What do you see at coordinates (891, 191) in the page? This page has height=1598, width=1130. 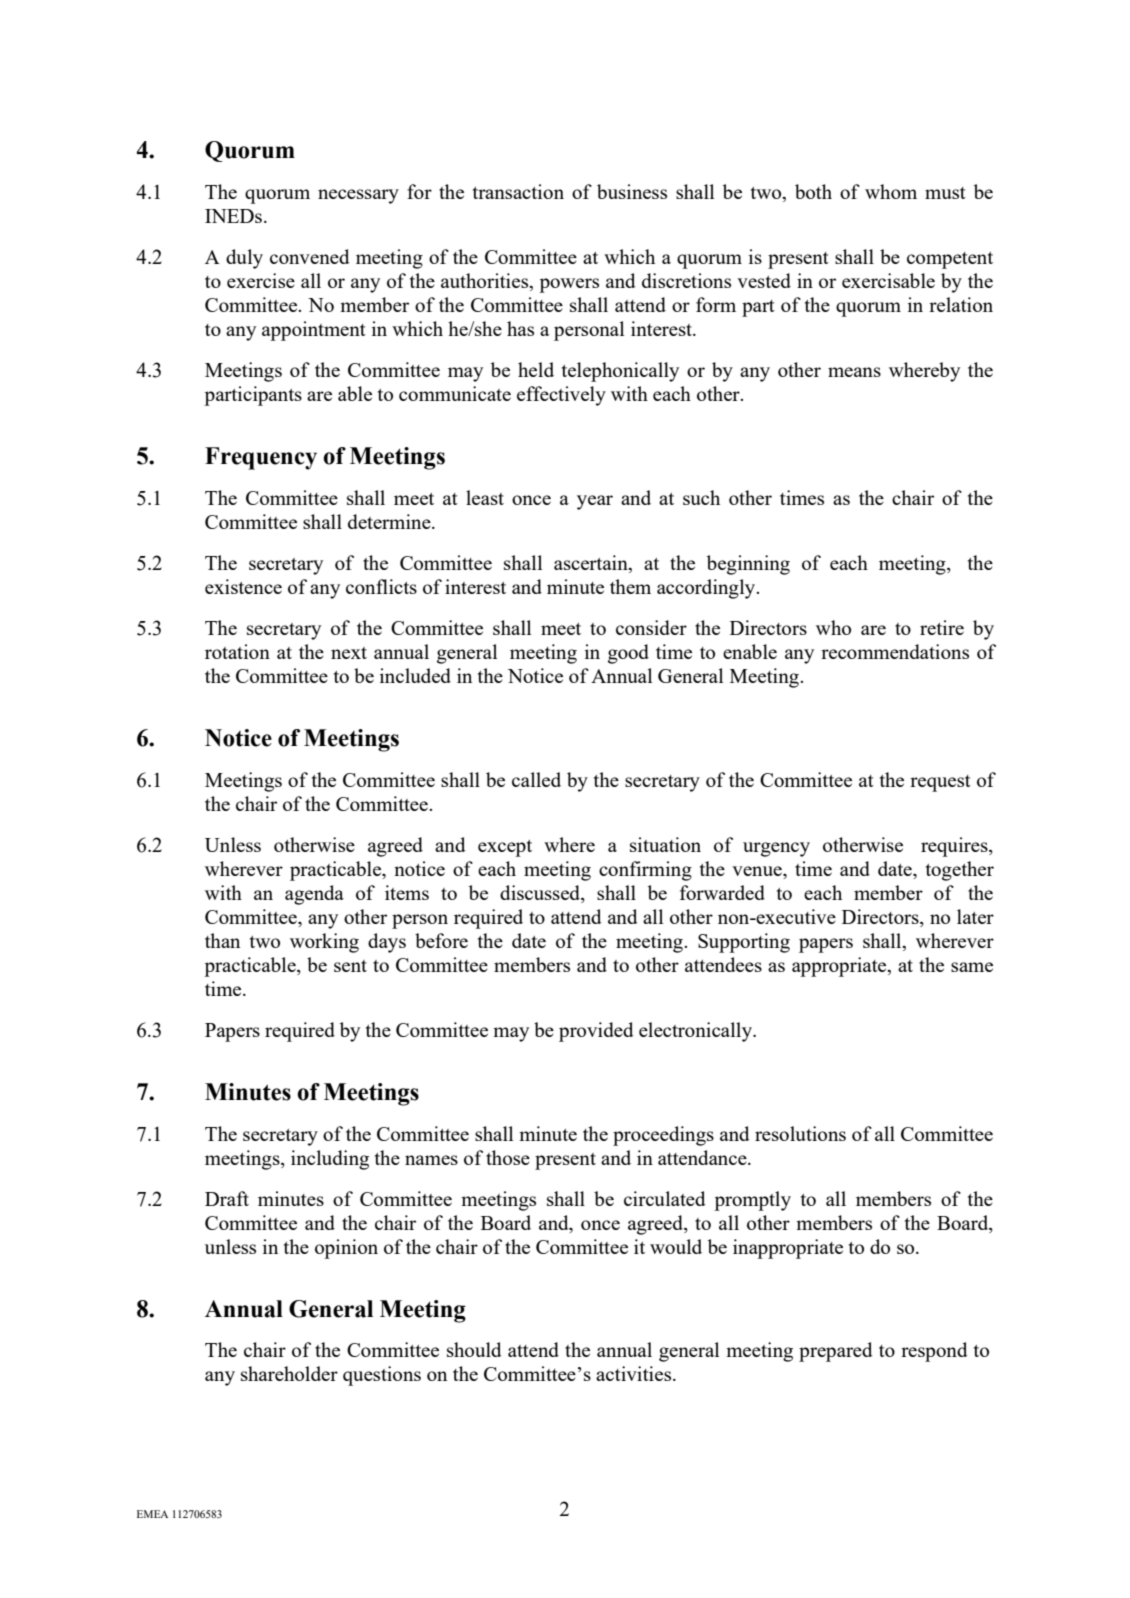 I see `whom` at bounding box center [891, 191].
